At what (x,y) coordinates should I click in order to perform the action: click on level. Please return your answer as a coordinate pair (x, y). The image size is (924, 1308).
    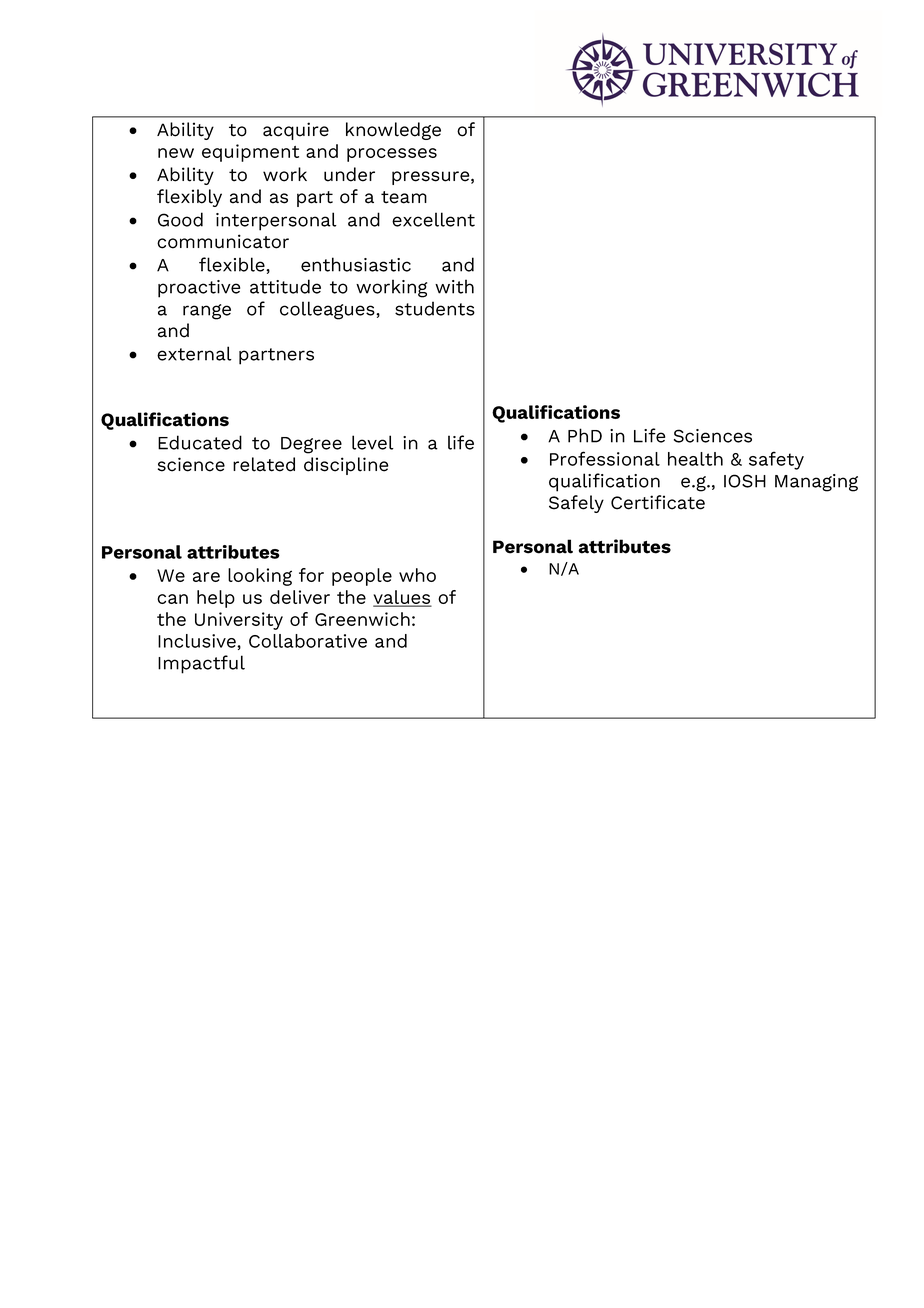
    Looking at the image, I should click on (373, 442).
